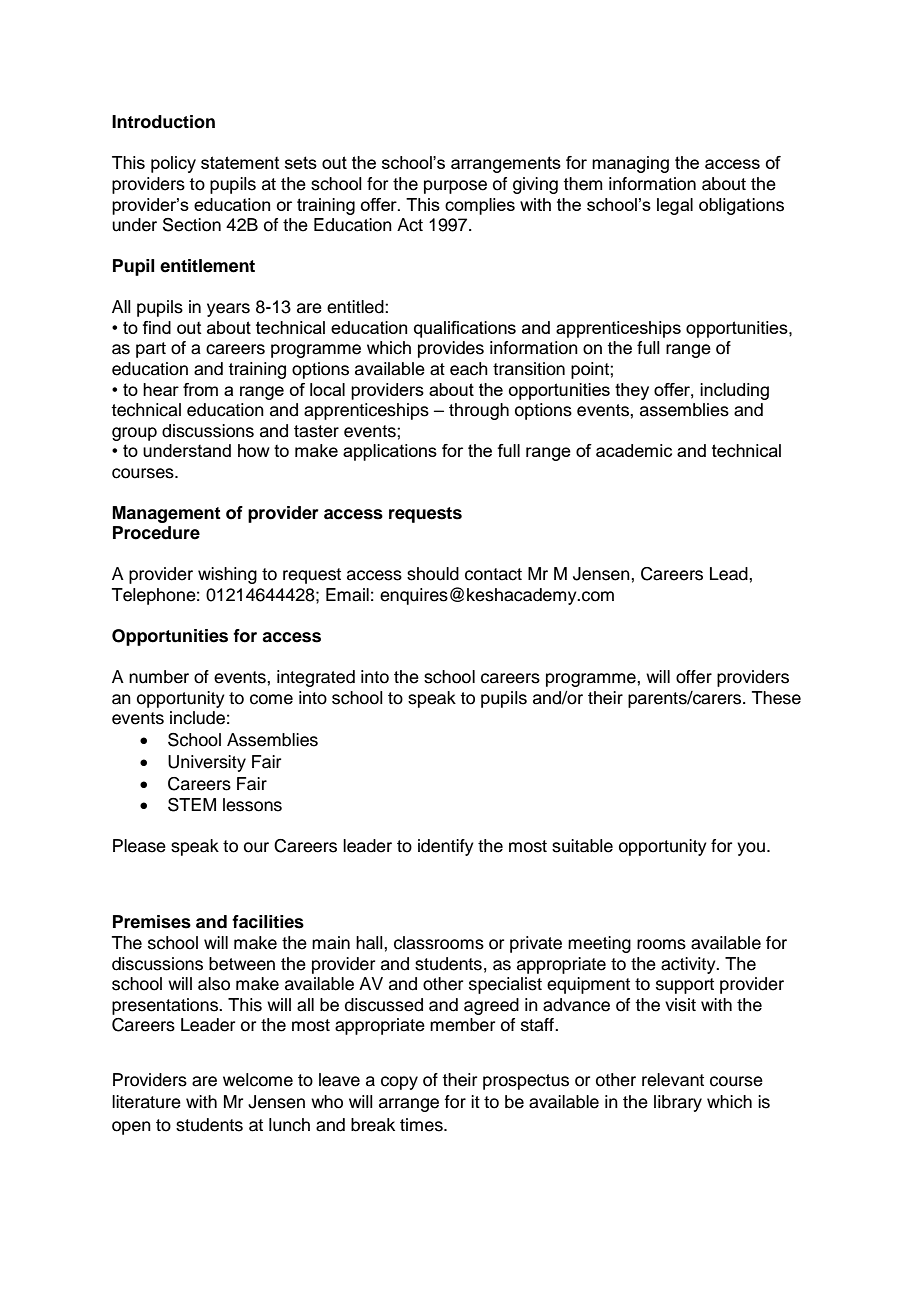  Describe the element at coordinates (455, 187) in the document. I see `purpose` at that location.
